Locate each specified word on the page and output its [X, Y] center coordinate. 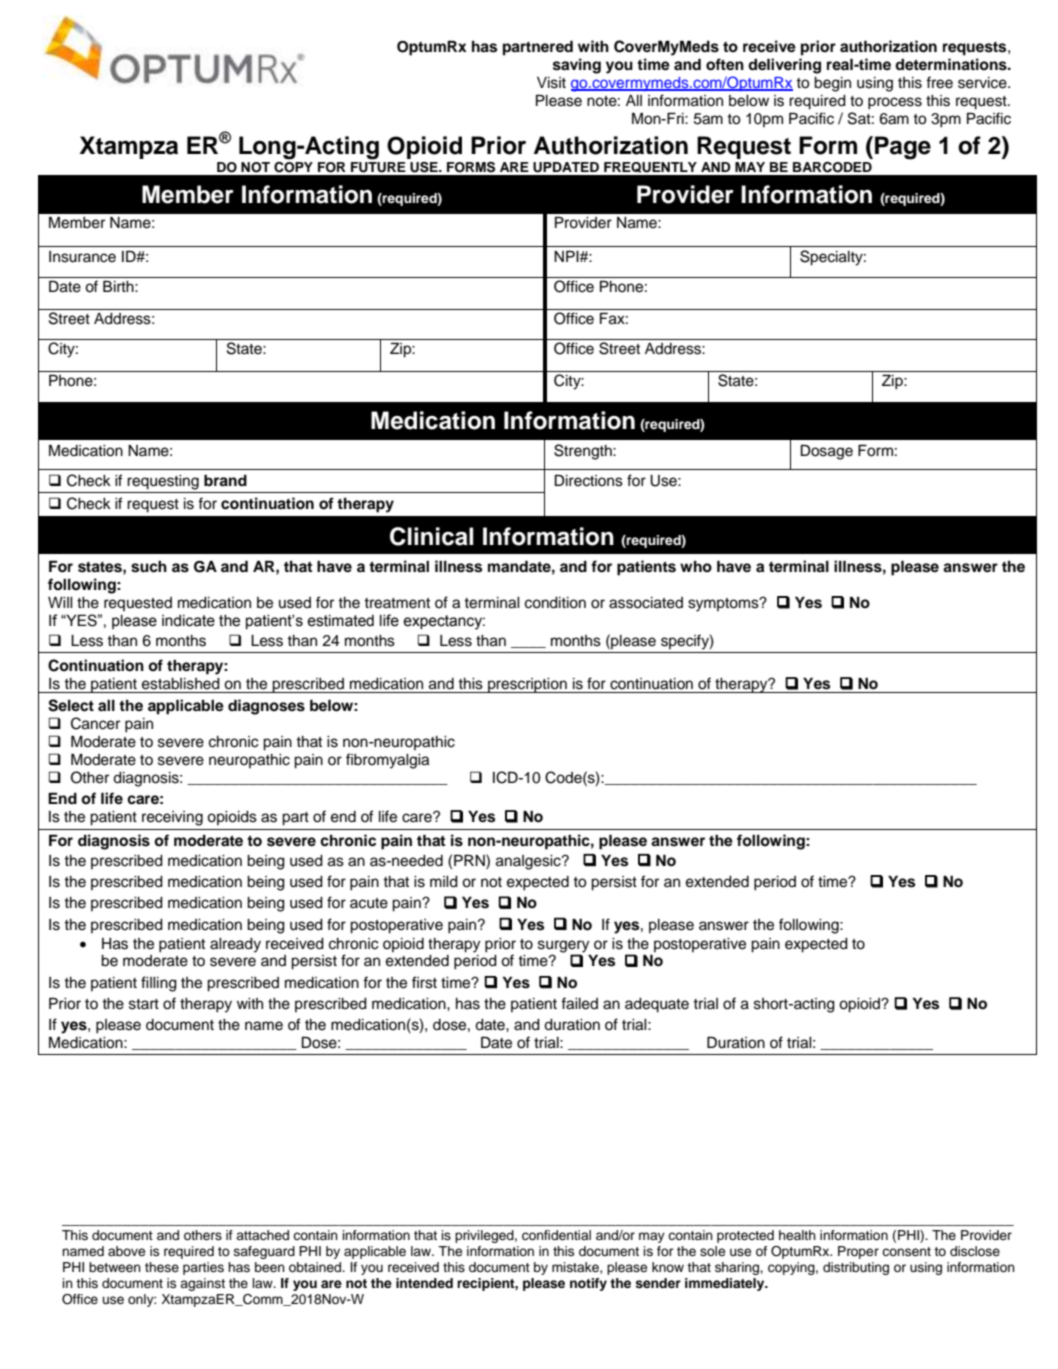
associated [646, 603]
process [895, 103]
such [149, 566]
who [696, 567]
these [162, 1267]
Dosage [827, 452]
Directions [589, 480]
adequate [657, 1005]
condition [555, 603]
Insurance [82, 257]
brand [225, 480]
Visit [551, 83]
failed [579, 1003]
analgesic [529, 862]
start [144, 1004]
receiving [172, 818]
